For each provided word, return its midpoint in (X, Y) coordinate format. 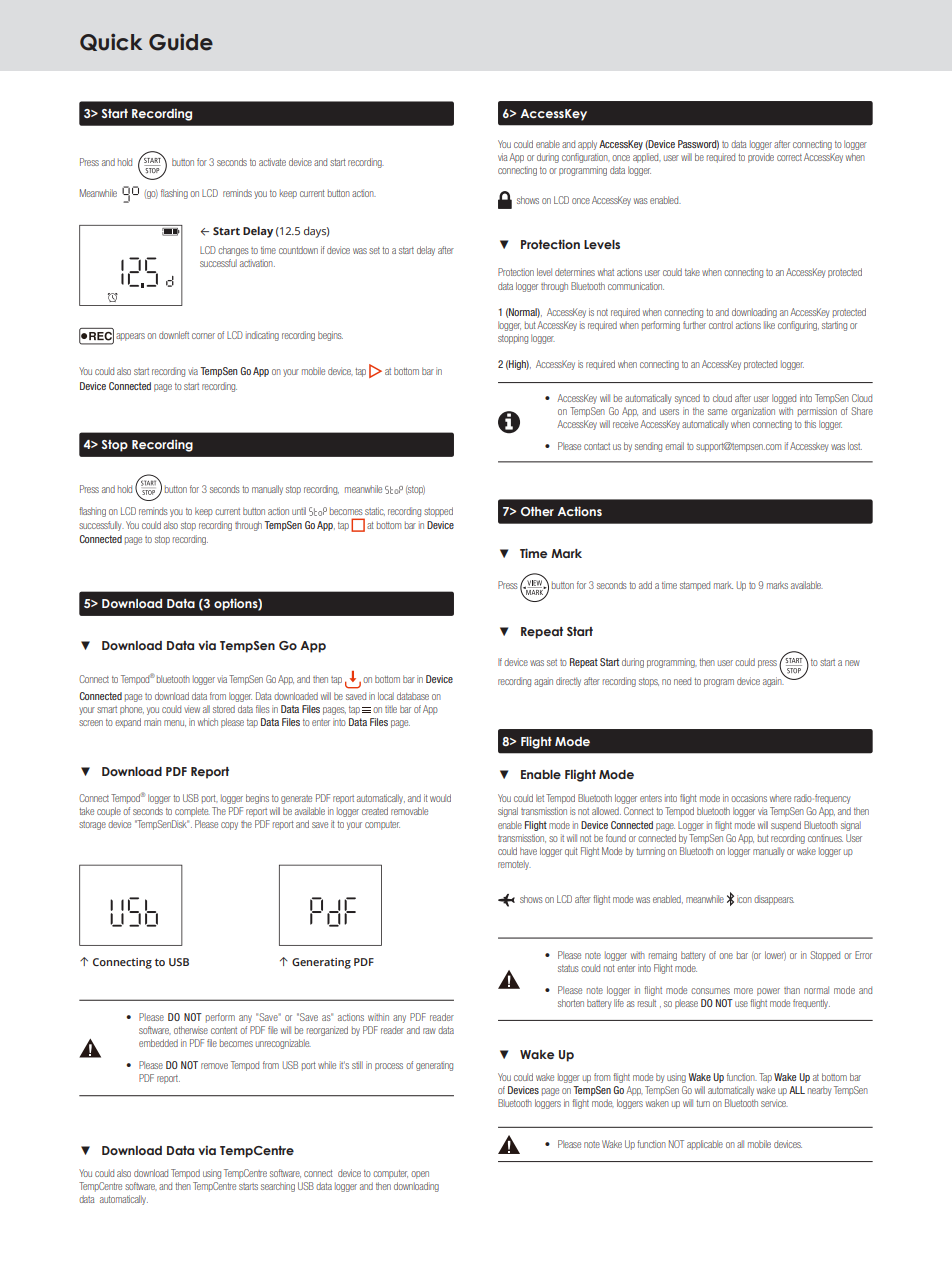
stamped (695, 586)
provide (761, 158)
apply (587, 145)
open (420, 1175)
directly (568, 682)
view (192, 709)
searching (278, 1187)
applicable (705, 1145)
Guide (181, 42)
